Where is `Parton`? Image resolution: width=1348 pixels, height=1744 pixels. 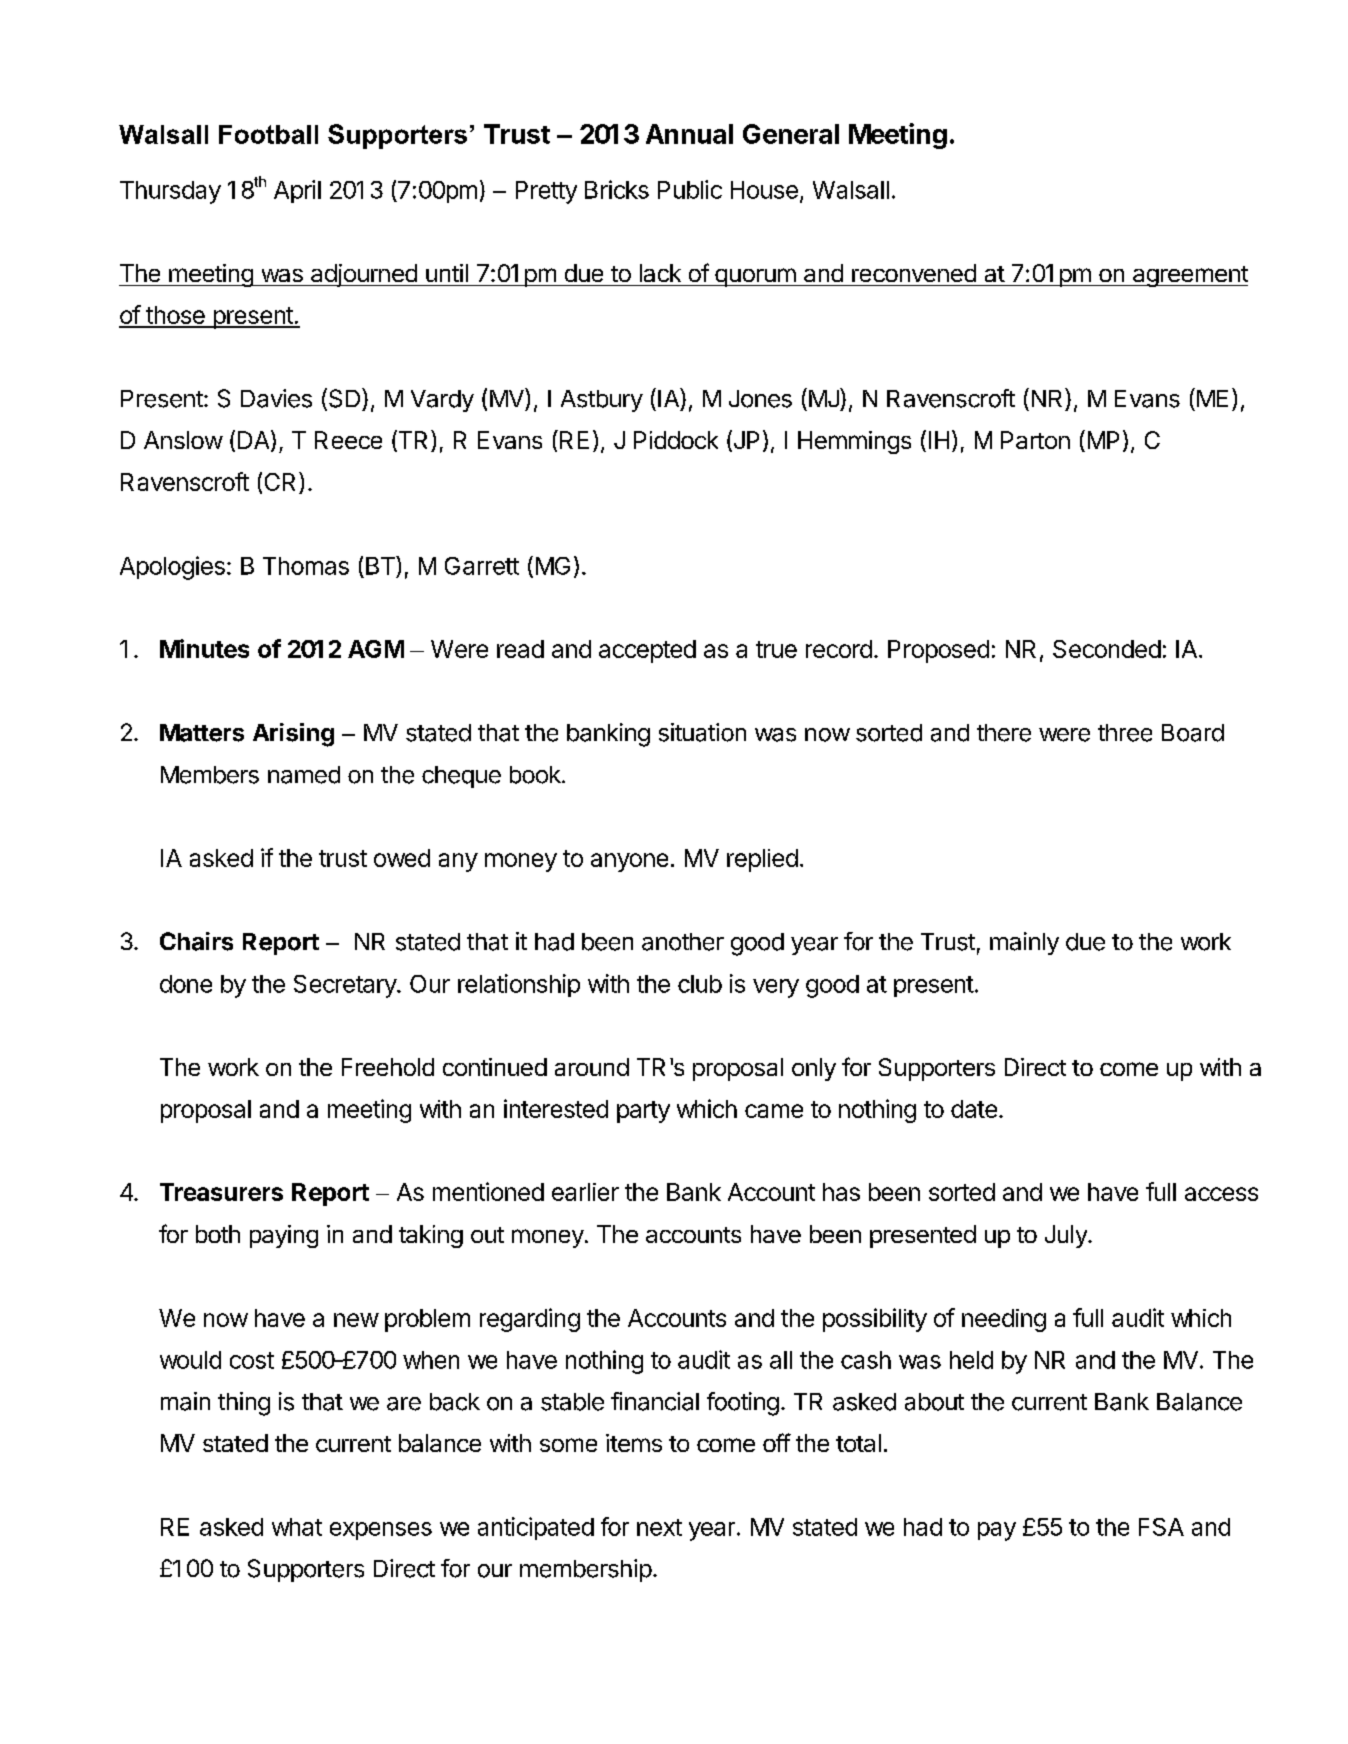
Parton is located at coordinates (1035, 440).
